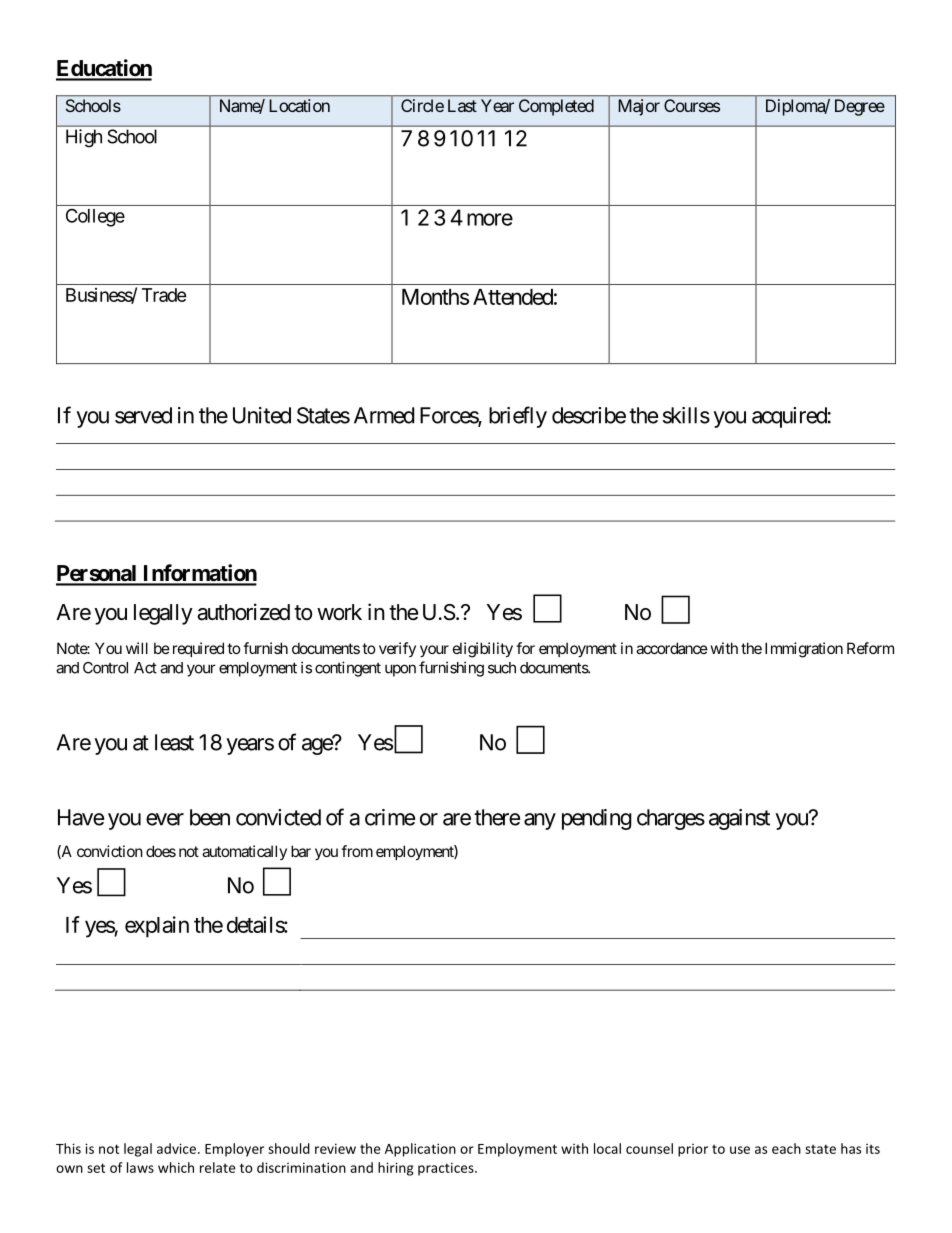 The width and height of the screenshot is (952, 1233). I want to click on Last, so click(462, 105).
